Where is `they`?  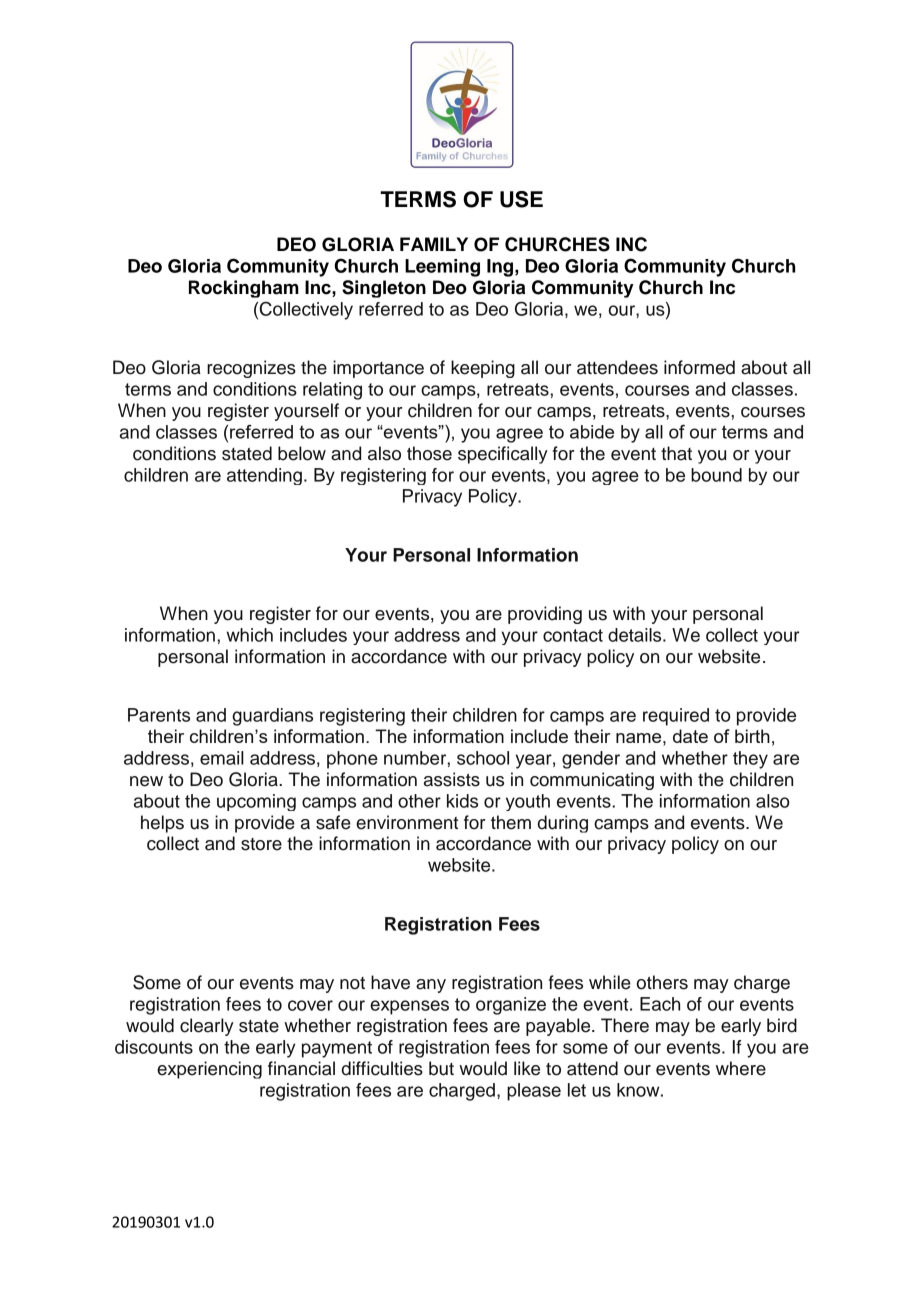 they is located at coordinates (750, 760).
